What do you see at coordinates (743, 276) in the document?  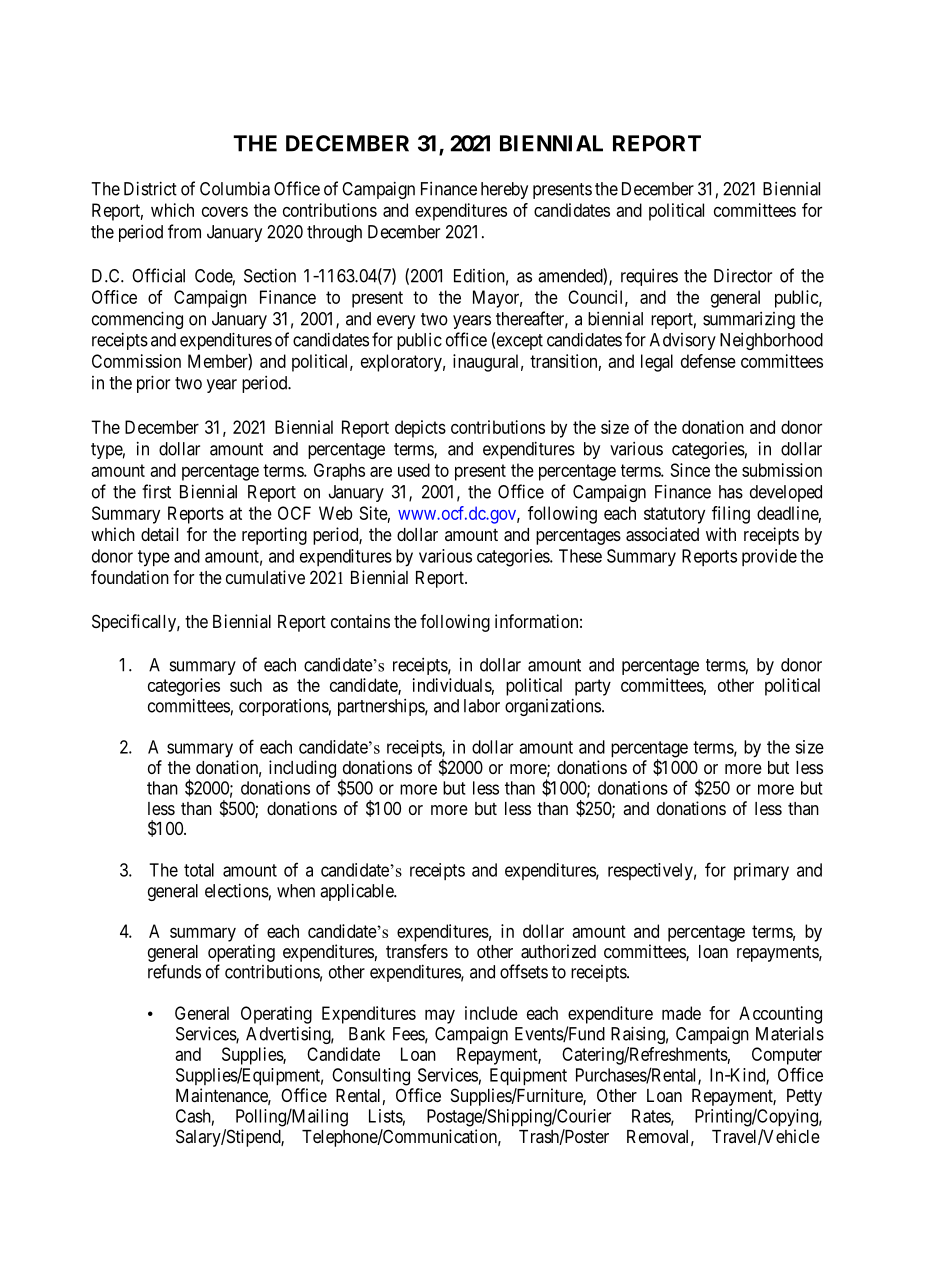 I see `Director` at bounding box center [743, 276].
